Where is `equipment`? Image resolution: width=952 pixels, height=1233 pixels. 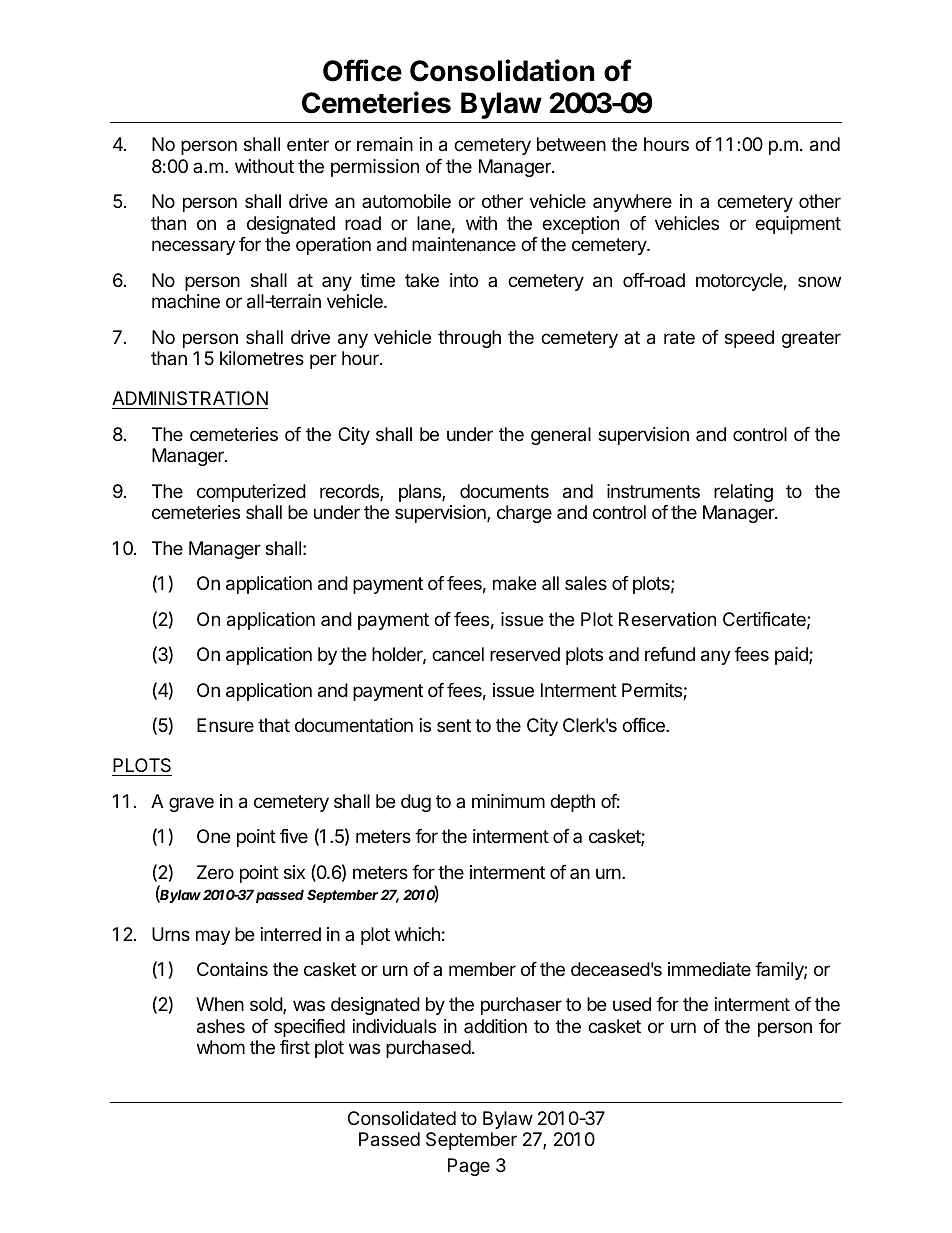
equipment is located at coordinates (798, 225).
